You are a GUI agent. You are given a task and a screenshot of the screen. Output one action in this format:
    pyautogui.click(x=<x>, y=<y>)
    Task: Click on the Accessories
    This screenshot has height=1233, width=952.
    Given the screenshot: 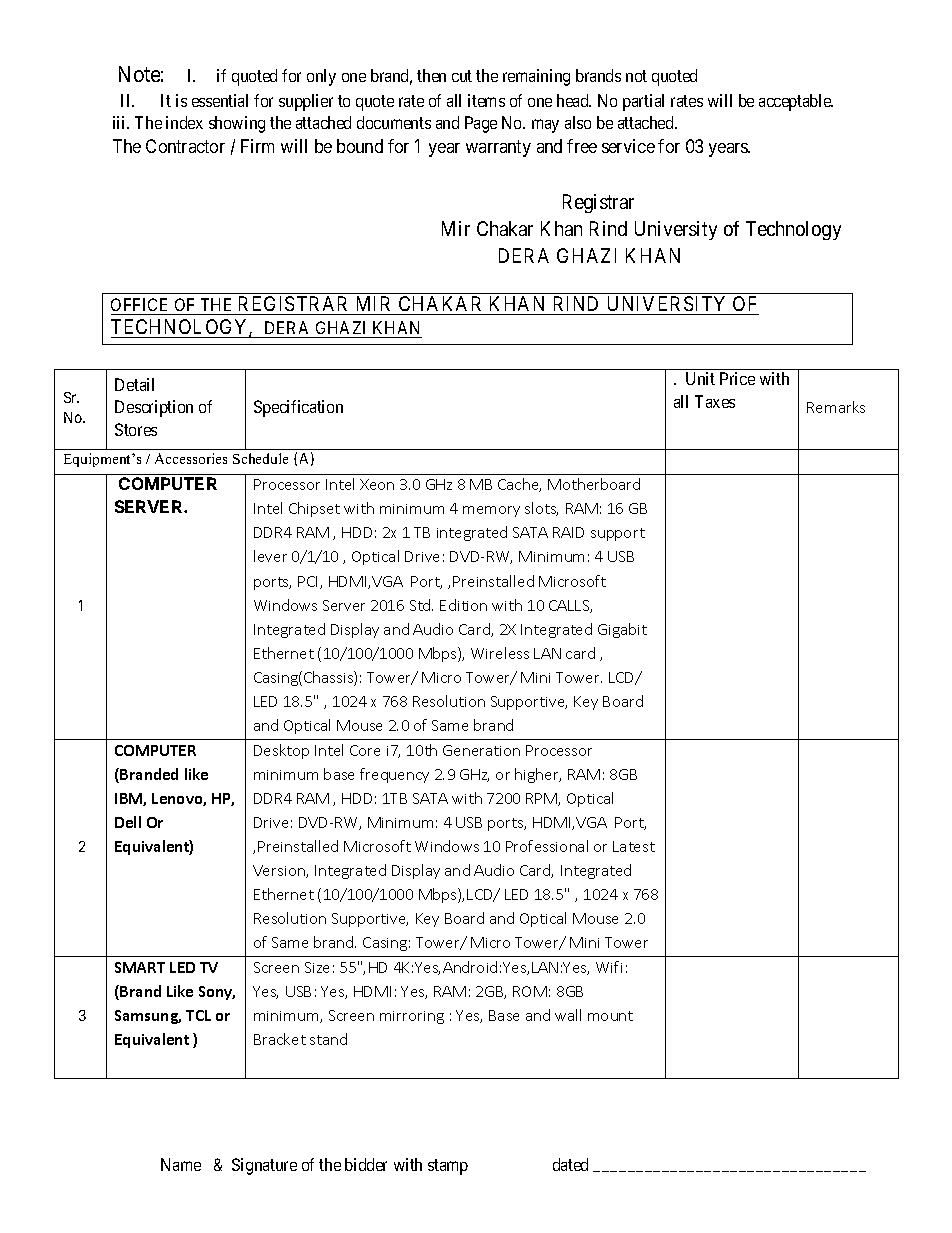 What is the action you would take?
    pyautogui.click(x=191, y=458)
